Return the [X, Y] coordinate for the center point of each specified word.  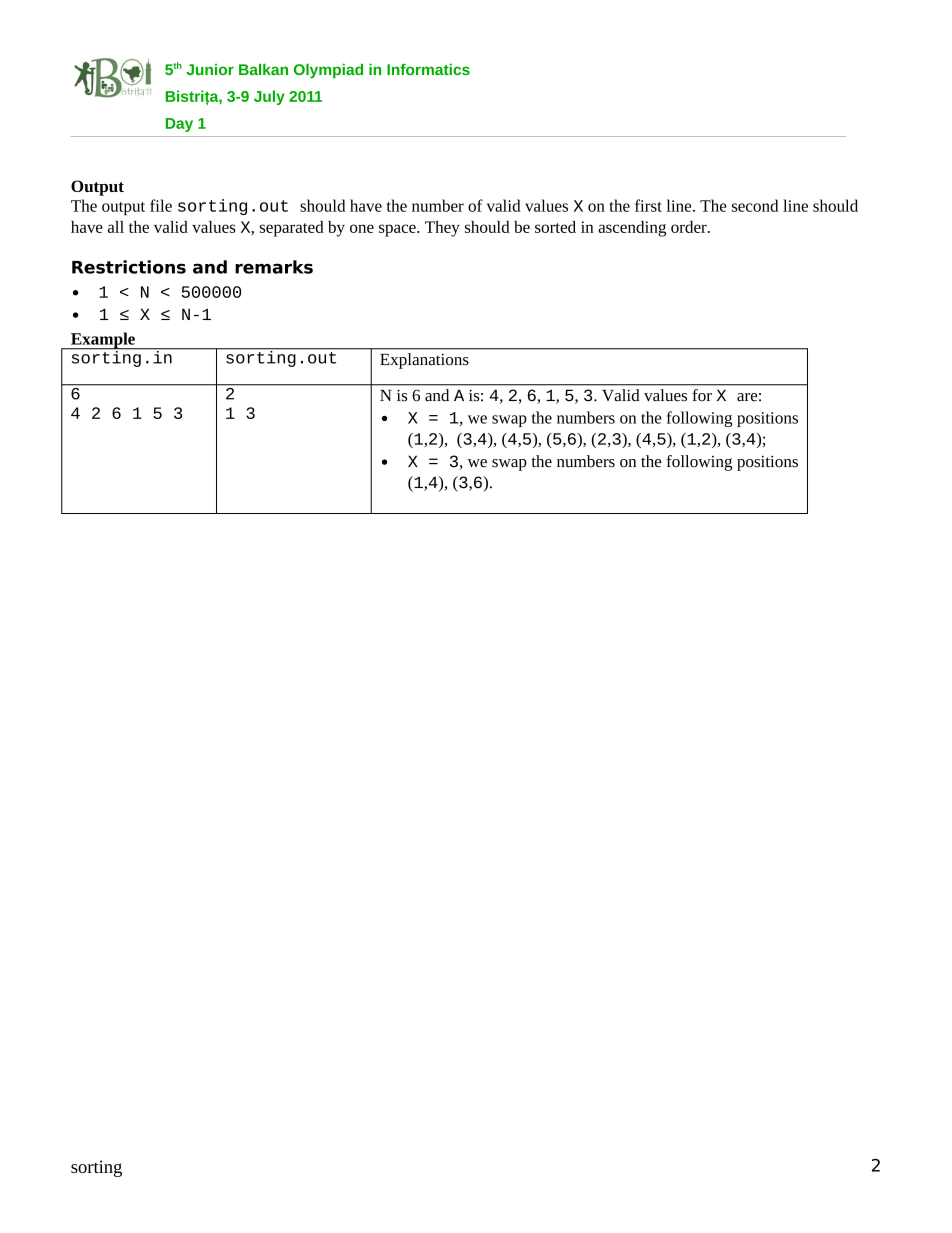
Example [103, 341]
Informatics [428, 69]
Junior [210, 69]
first [648, 205]
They [442, 229]
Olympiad [328, 71]
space [398, 230]
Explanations [424, 361]
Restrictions [129, 267]
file [161, 205]
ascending [632, 229]
